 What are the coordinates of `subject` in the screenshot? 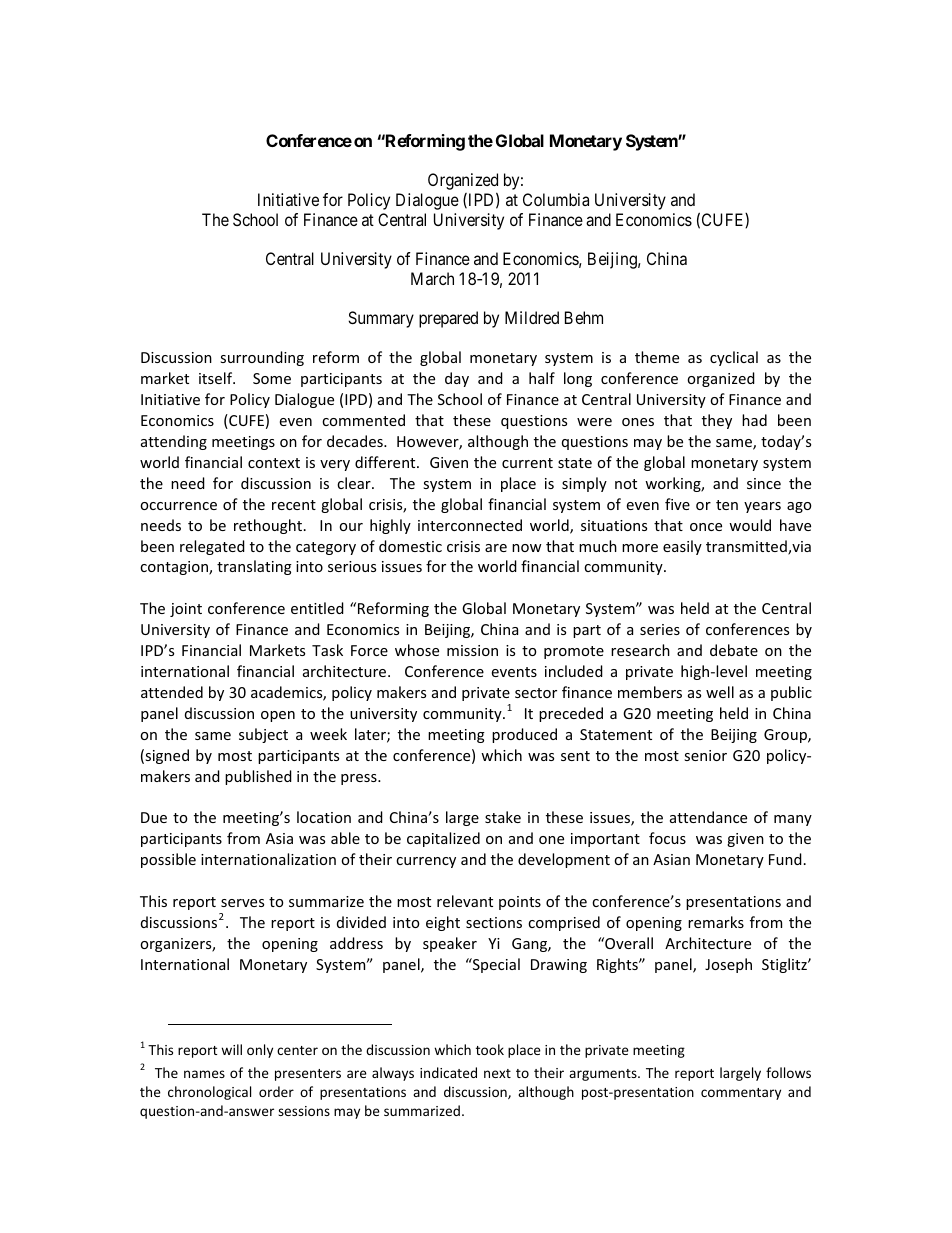 It's located at (263, 735).
